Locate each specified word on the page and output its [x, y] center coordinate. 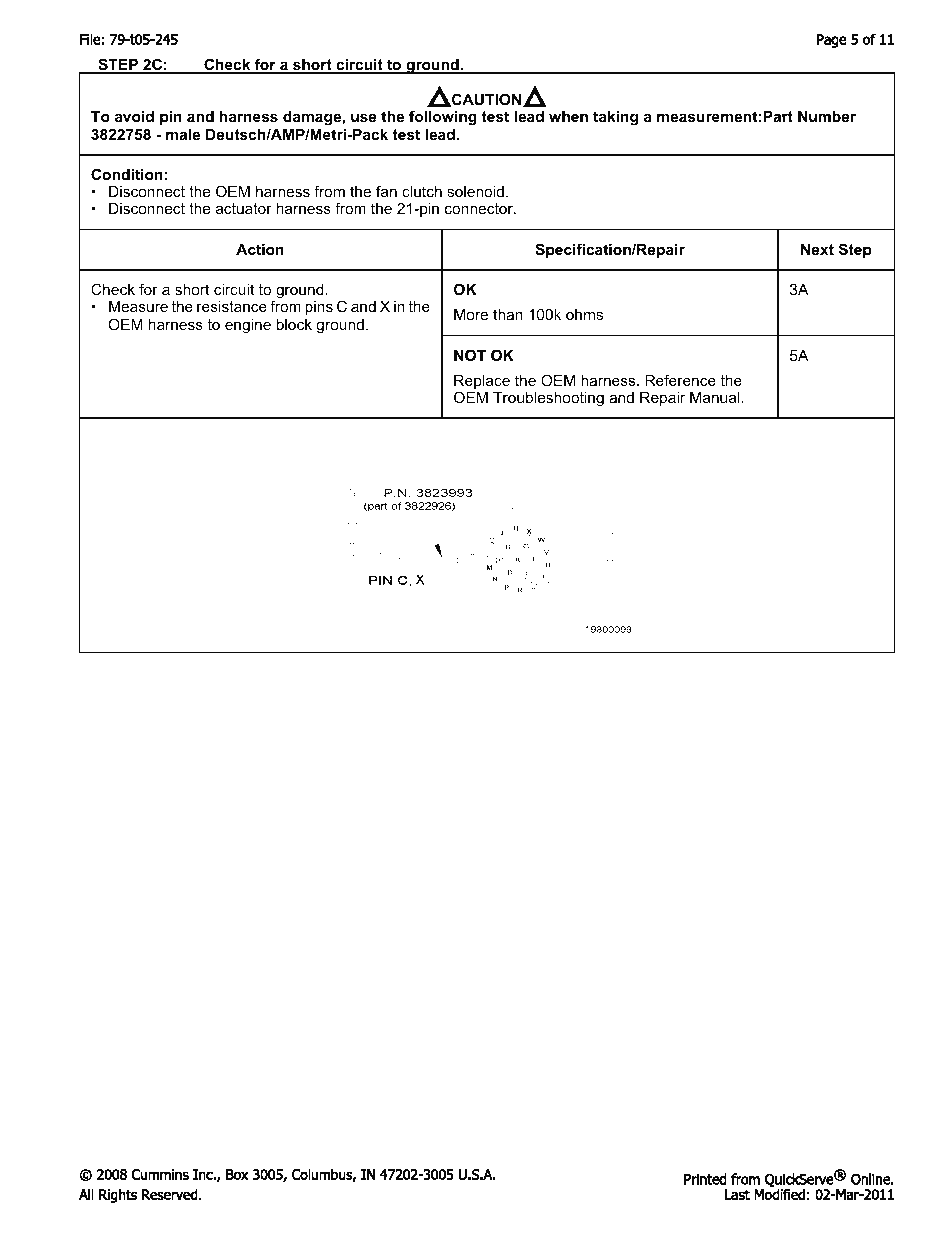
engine [248, 326]
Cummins [160, 1174]
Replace [482, 383]
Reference [680, 380]
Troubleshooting [548, 399]
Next [817, 249]
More [471, 314]
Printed [705, 1179]
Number [827, 116]
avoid [134, 116]
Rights [118, 1196]
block [294, 324]
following [443, 118]
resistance [232, 306]
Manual [716, 397]
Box [237, 1174]
